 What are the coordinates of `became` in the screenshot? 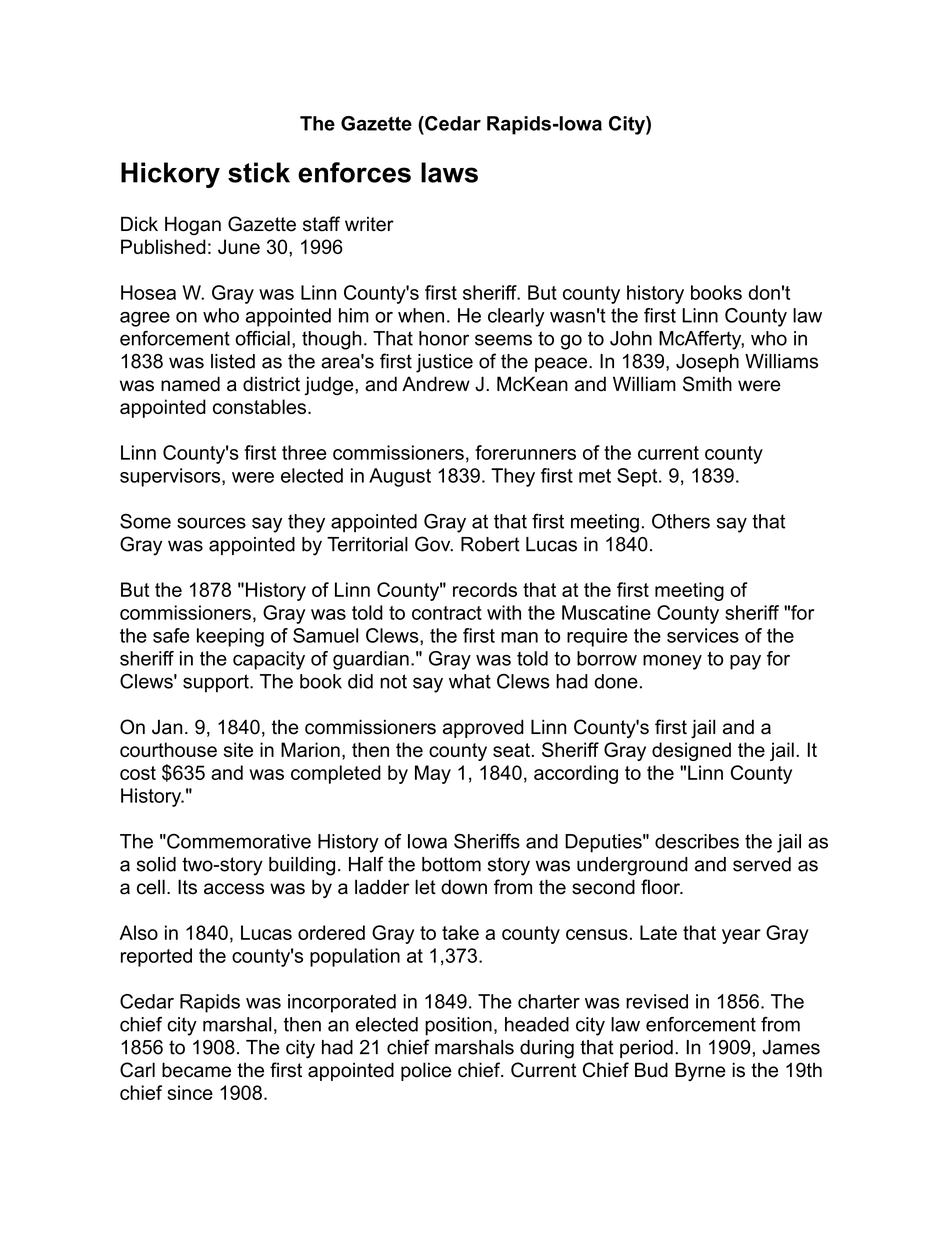 It's located at (196, 1070).
